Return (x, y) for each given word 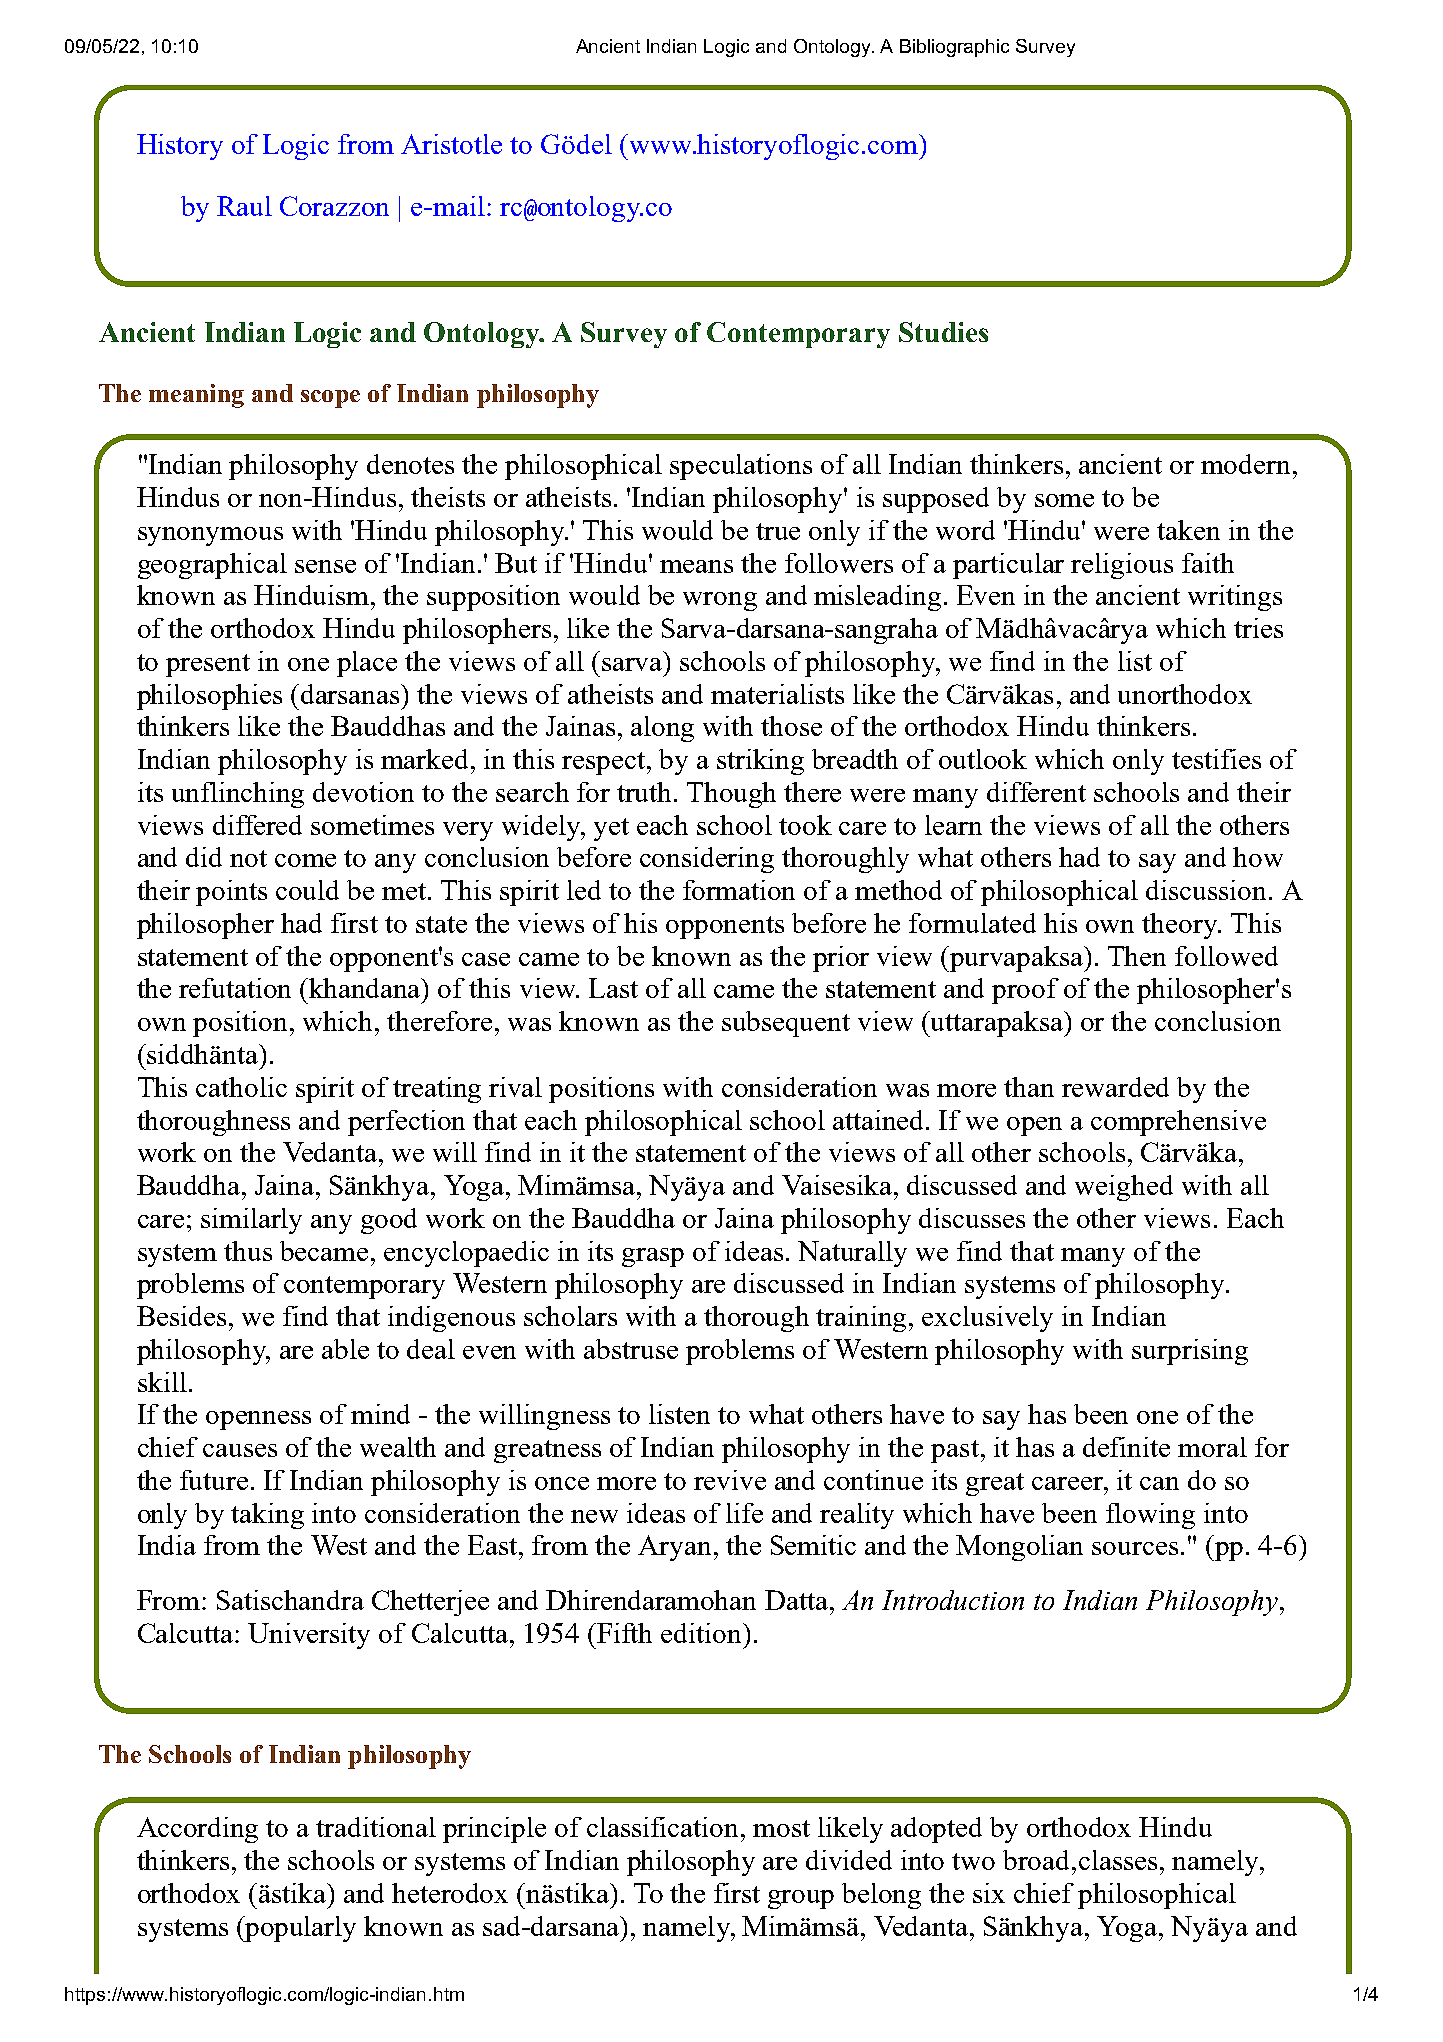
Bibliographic (954, 48)
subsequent (786, 1024)
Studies (943, 332)
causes (240, 1450)
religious (1122, 566)
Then (1137, 956)
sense (325, 566)
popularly (300, 1929)
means (696, 566)
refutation (235, 988)
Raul (244, 206)
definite (1126, 1447)
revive (730, 1480)
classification (664, 1827)
